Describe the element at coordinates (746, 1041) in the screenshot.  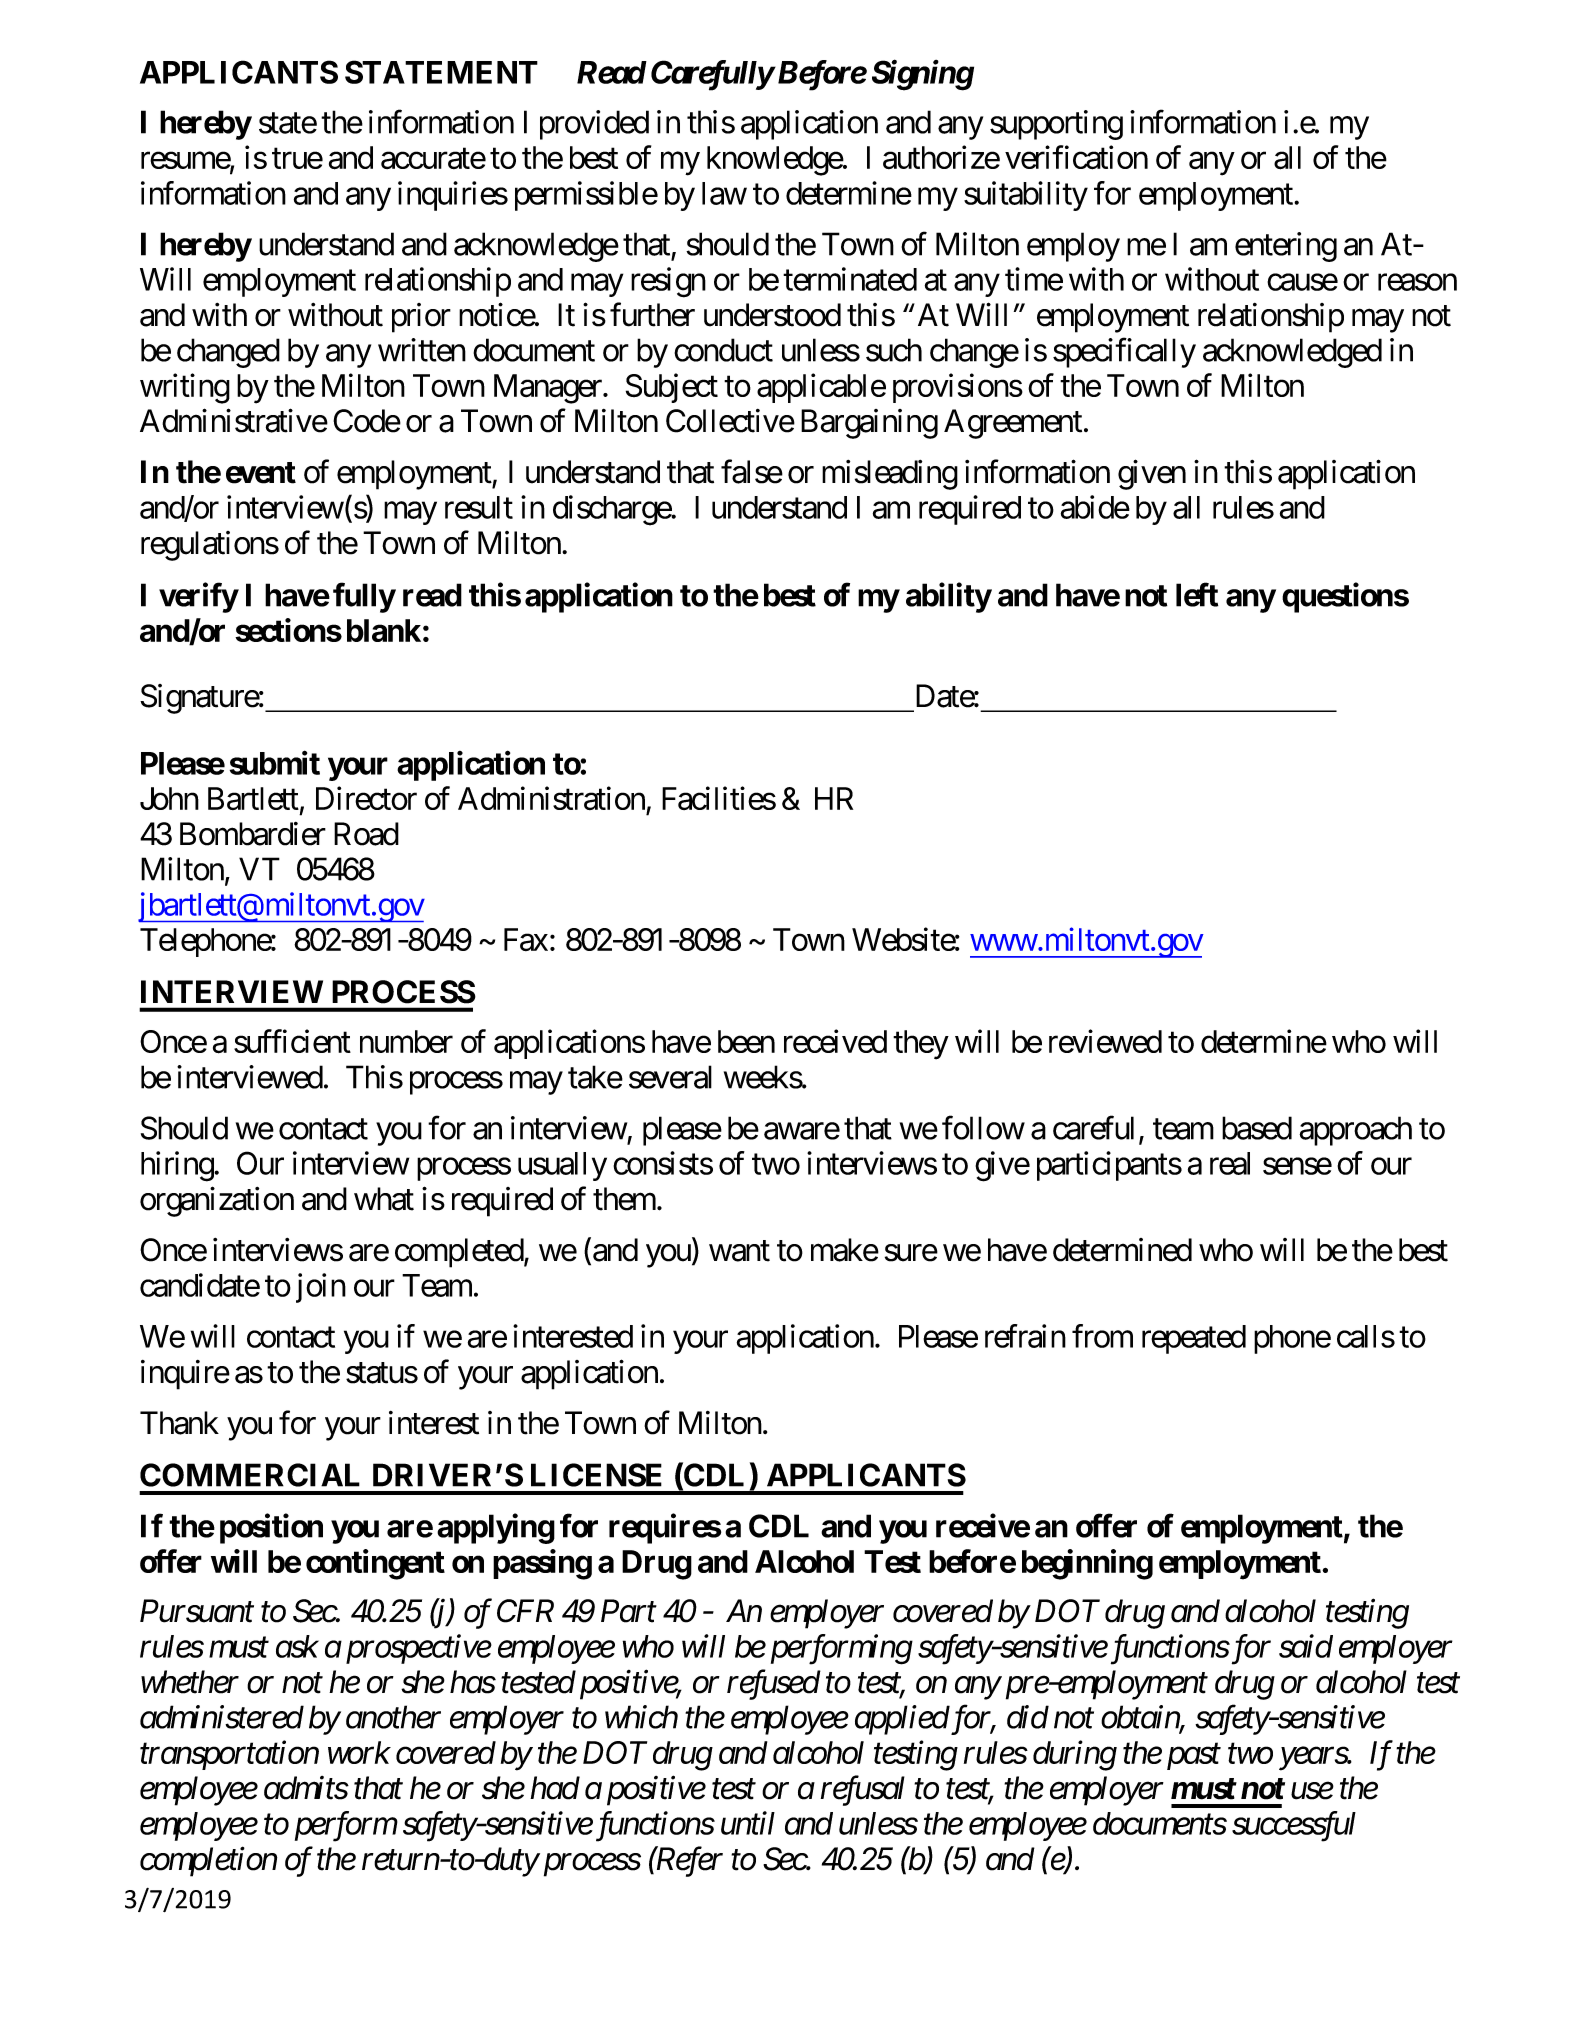
I see `been` at that location.
